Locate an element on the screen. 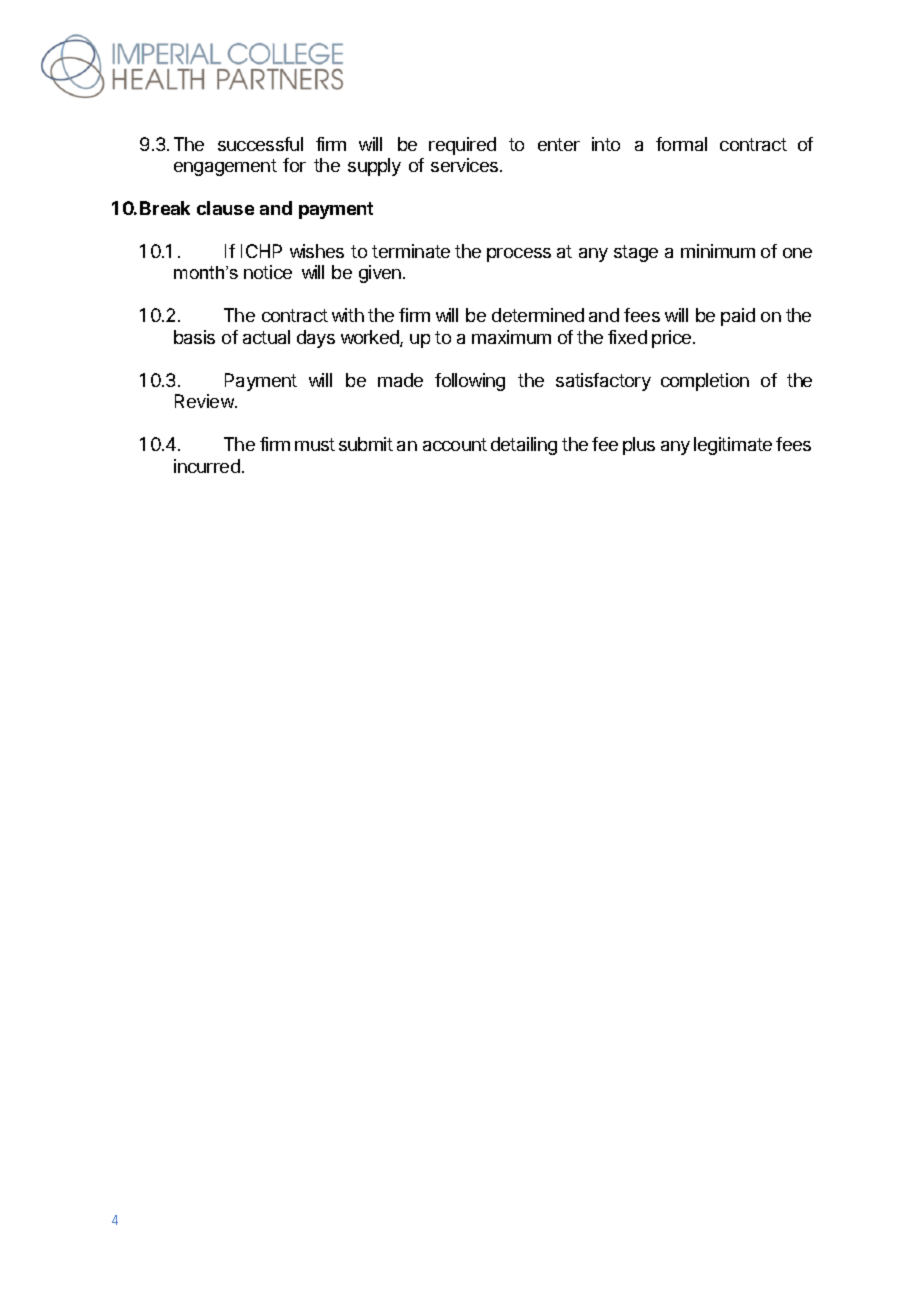 This screenshot has height=1308, width=924. process is located at coordinates (519, 255).
